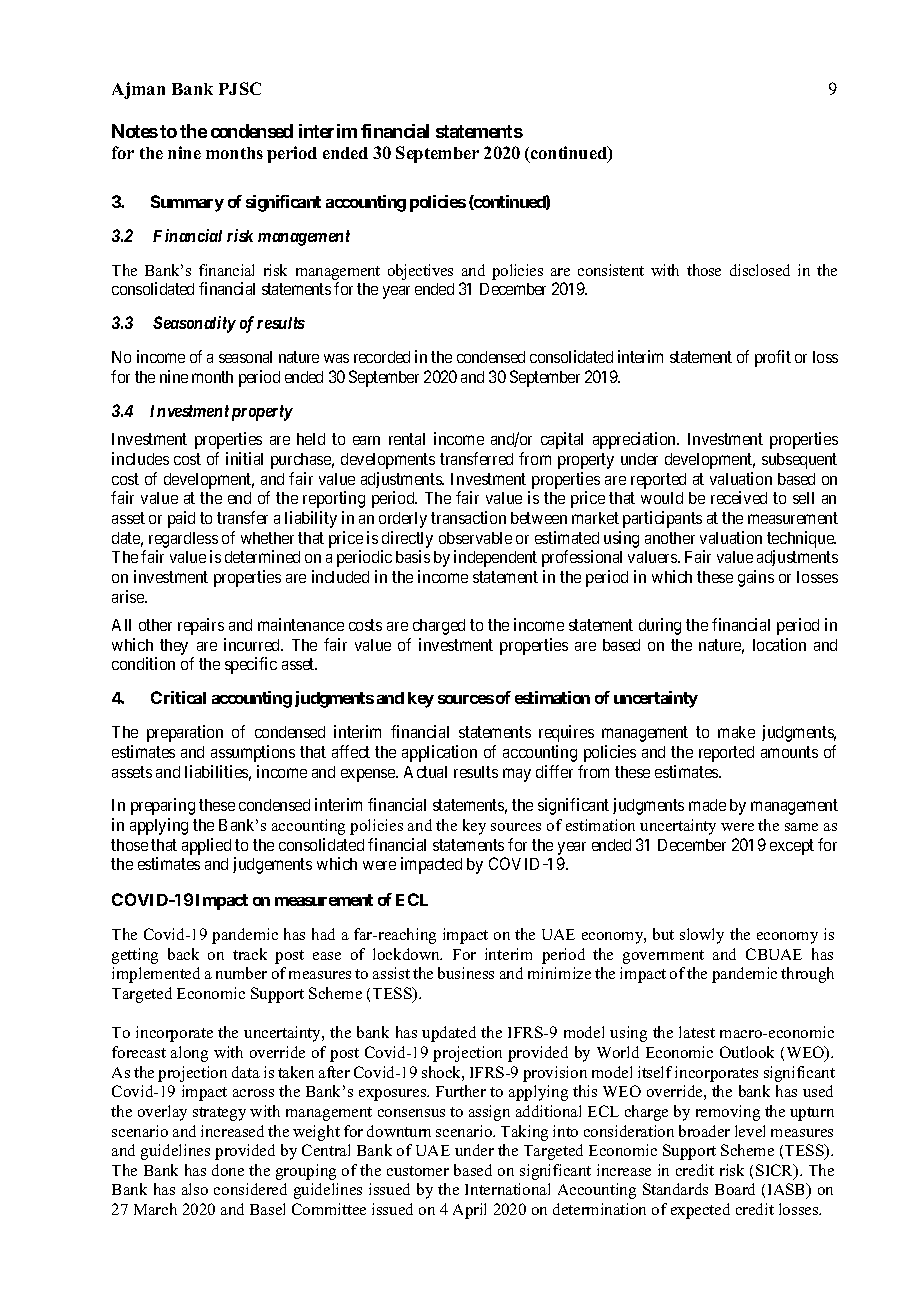 This document has height=1307, width=924. I want to click on disclosed, so click(760, 270).
